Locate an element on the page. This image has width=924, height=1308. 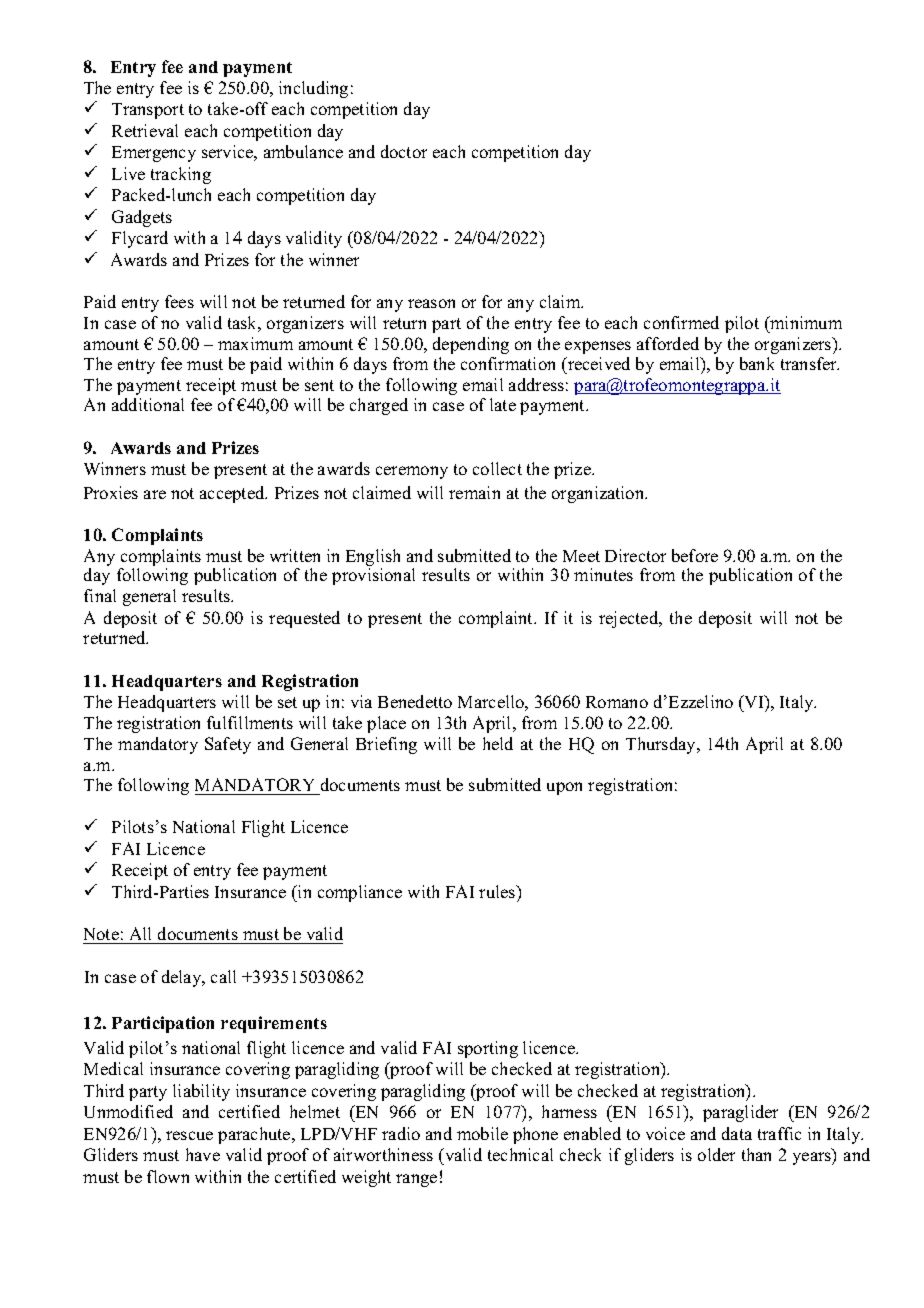
mobile is located at coordinates (482, 1133).
